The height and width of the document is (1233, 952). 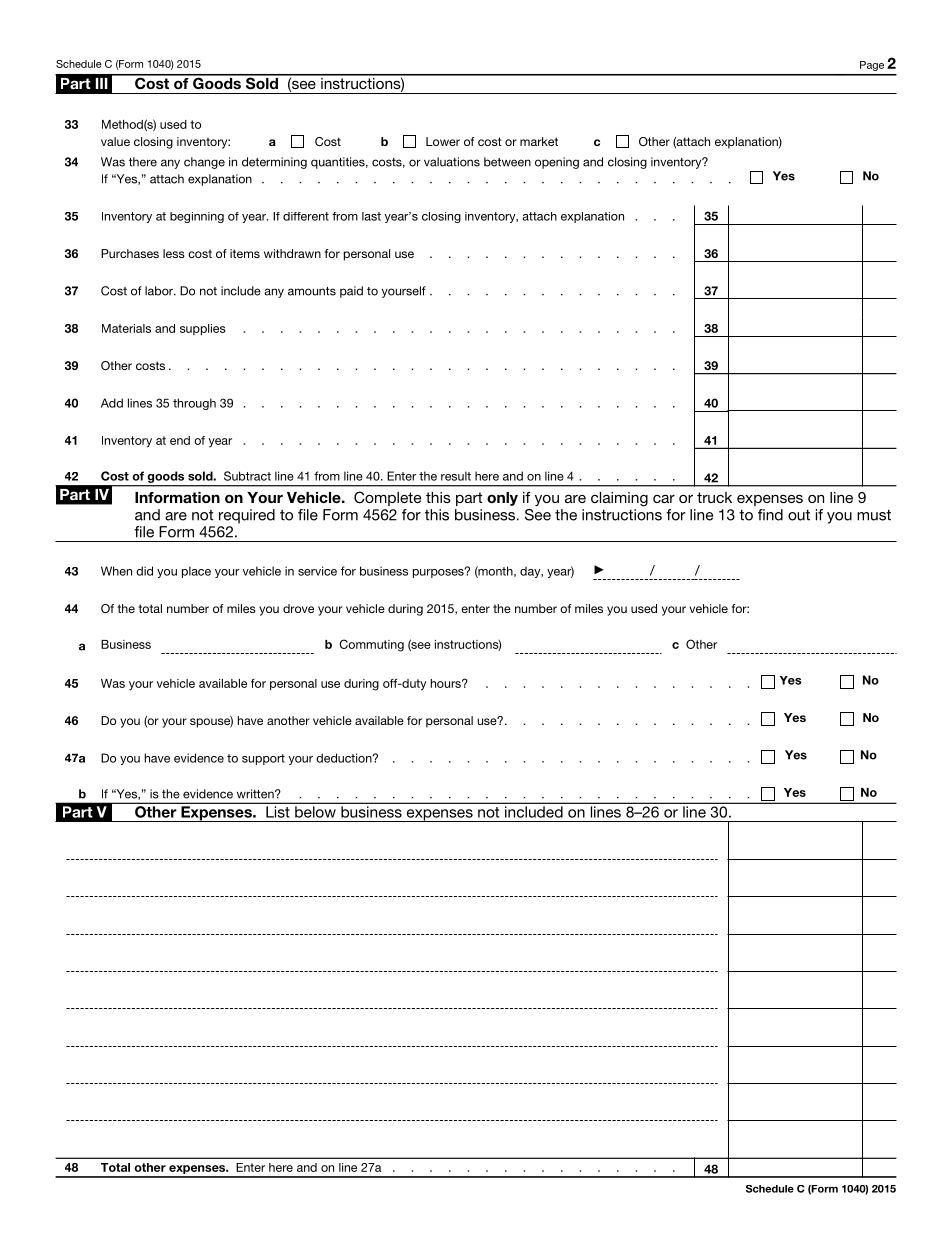 I want to click on end, so click(x=180, y=440).
